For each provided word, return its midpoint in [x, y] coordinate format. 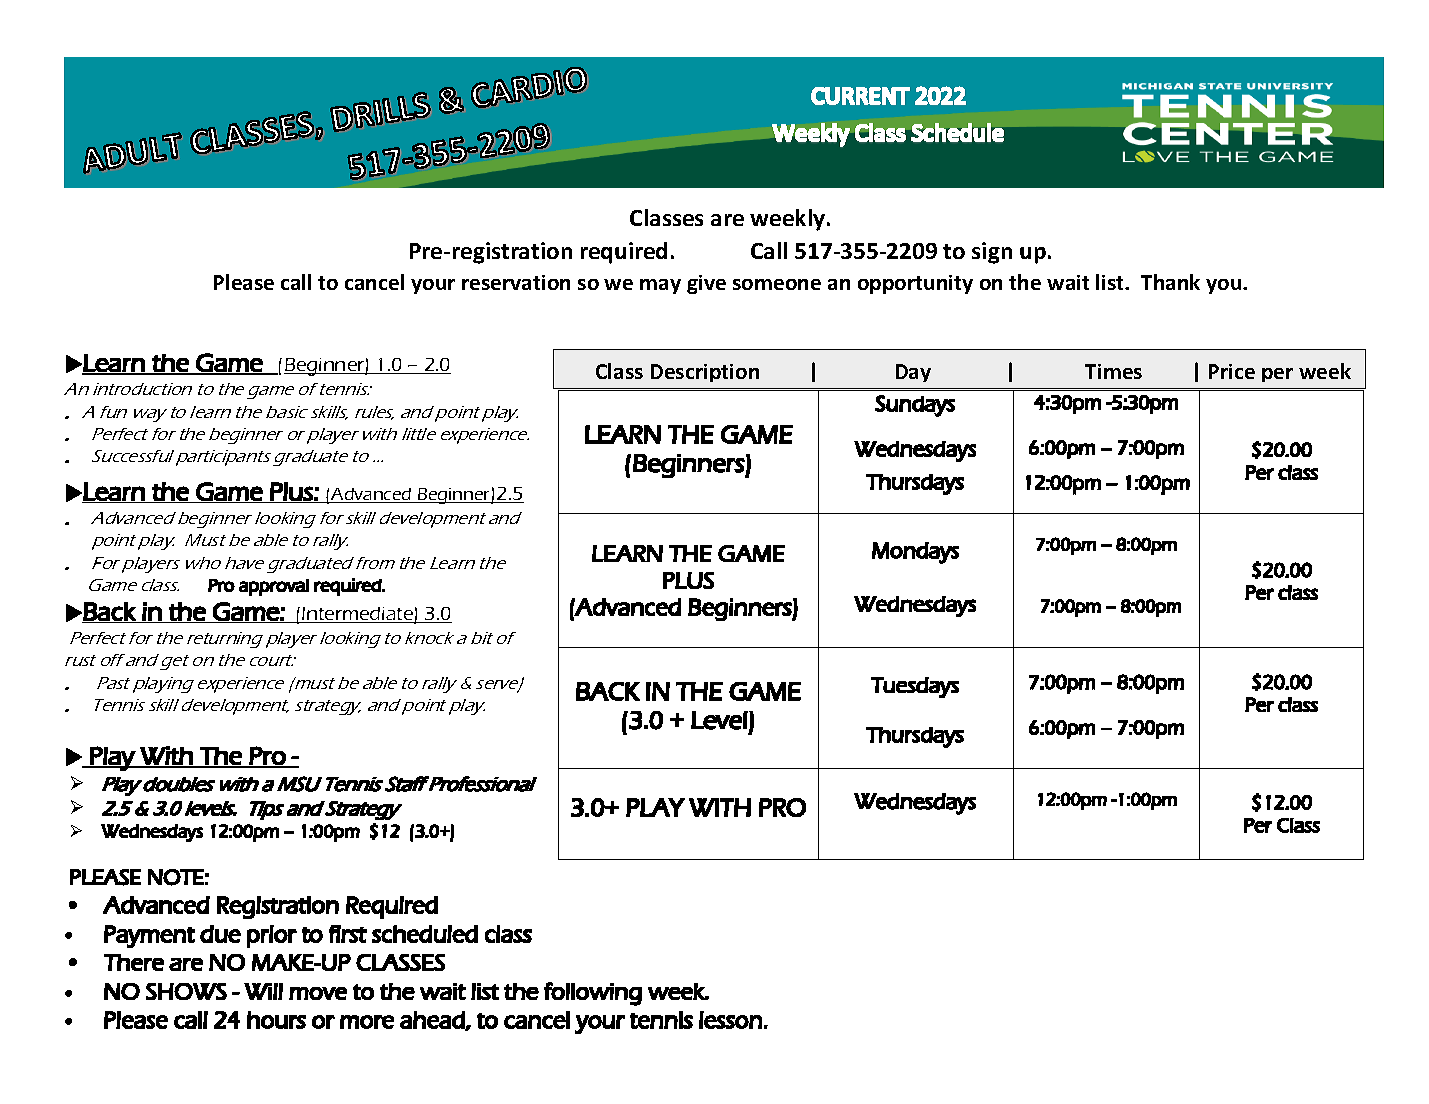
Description [705, 373]
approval [274, 587]
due [220, 934]
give [706, 284]
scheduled [425, 934]
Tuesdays [915, 687]
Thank [1170, 282]
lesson [730, 1020]
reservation [516, 282]
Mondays [915, 553]
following [593, 994]
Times [1113, 371]
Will [263, 991]
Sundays [915, 406]
